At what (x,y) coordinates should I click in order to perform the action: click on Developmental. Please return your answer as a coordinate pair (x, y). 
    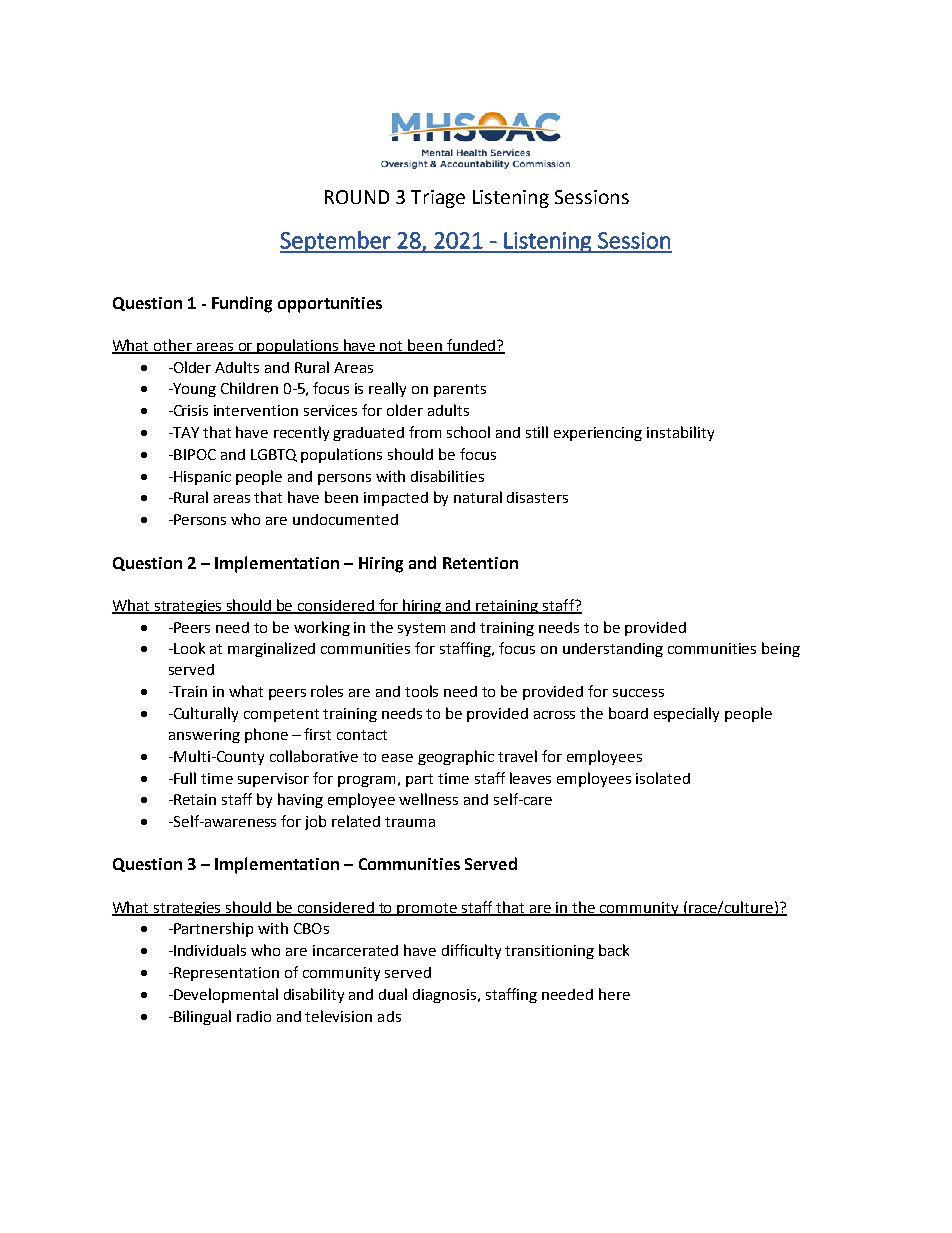
    Looking at the image, I should click on (225, 995).
